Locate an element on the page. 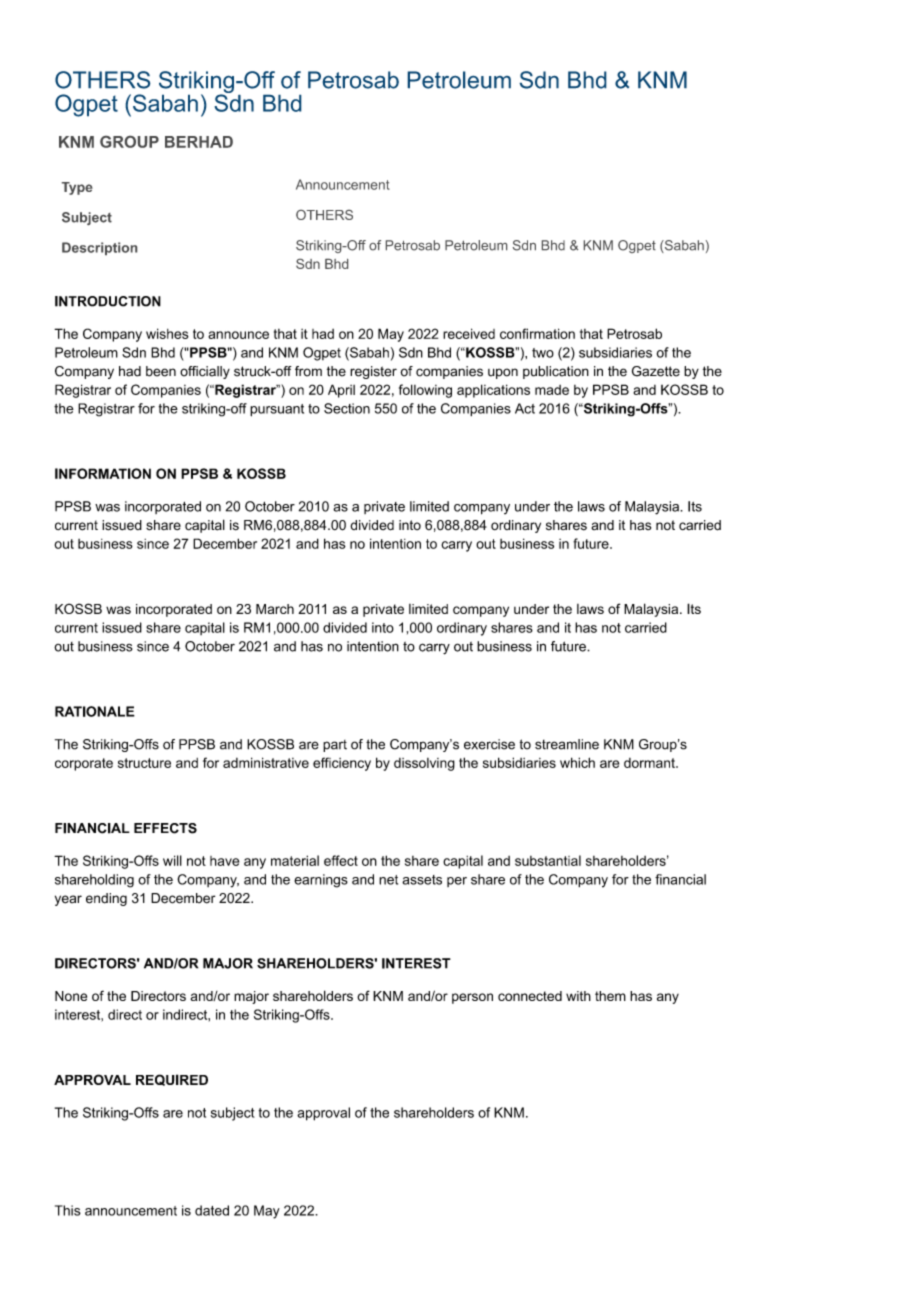 This document has height=1308, width=924. dated is located at coordinates (212, 1210).
